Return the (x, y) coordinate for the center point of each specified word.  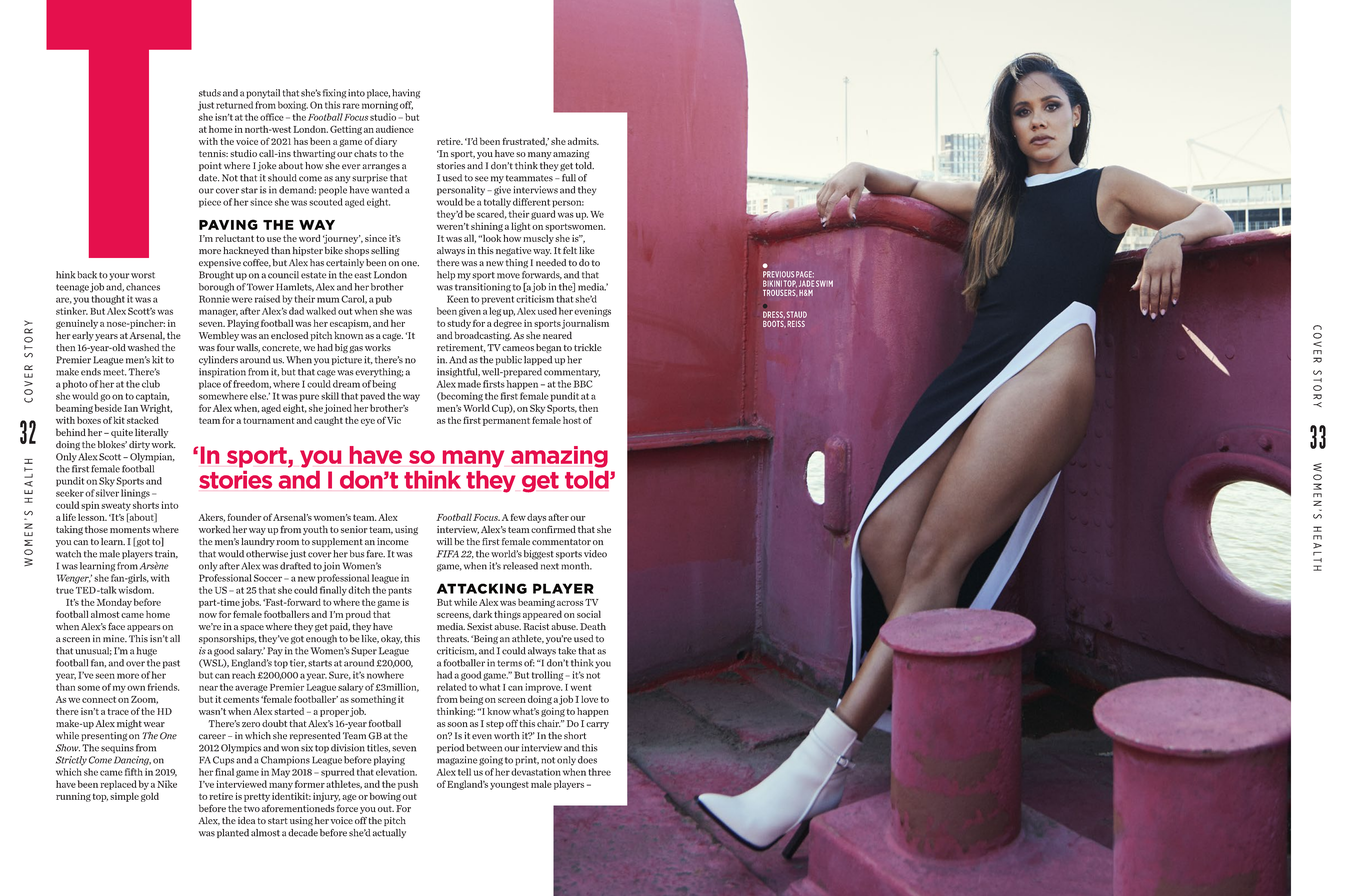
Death (593, 626)
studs (210, 93)
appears (144, 628)
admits (583, 141)
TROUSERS (780, 292)
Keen (458, 299)
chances (143, 287)
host (572, 420)
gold (150, 797)
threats (453, 639)
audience (395, 129)
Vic (394, 420)
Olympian (152, 457)
